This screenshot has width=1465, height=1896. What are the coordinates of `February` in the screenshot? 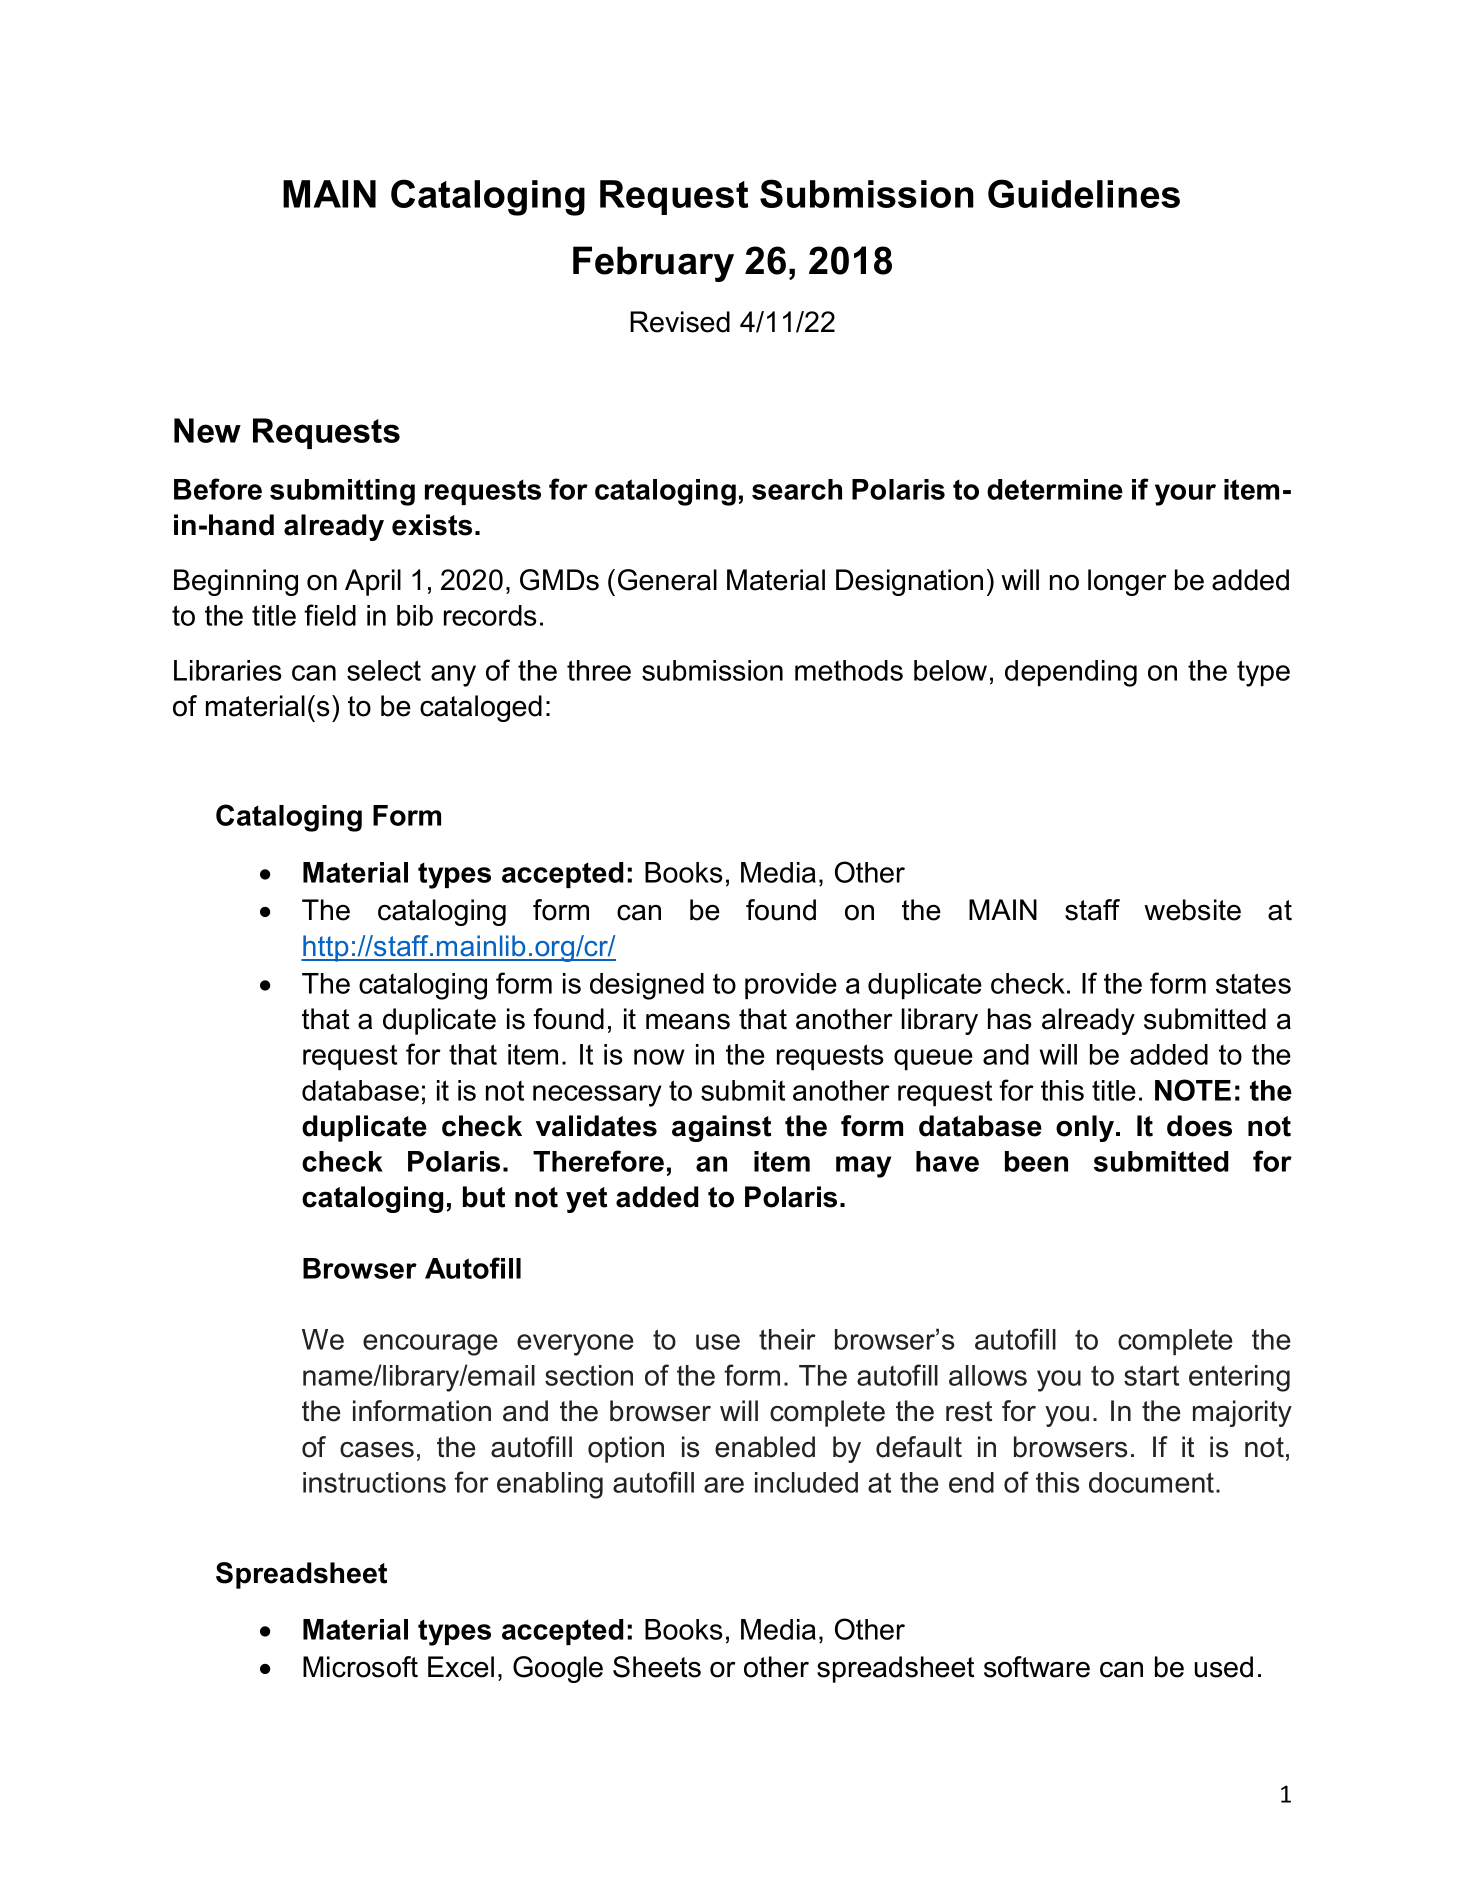 It's located at (653, 264).
